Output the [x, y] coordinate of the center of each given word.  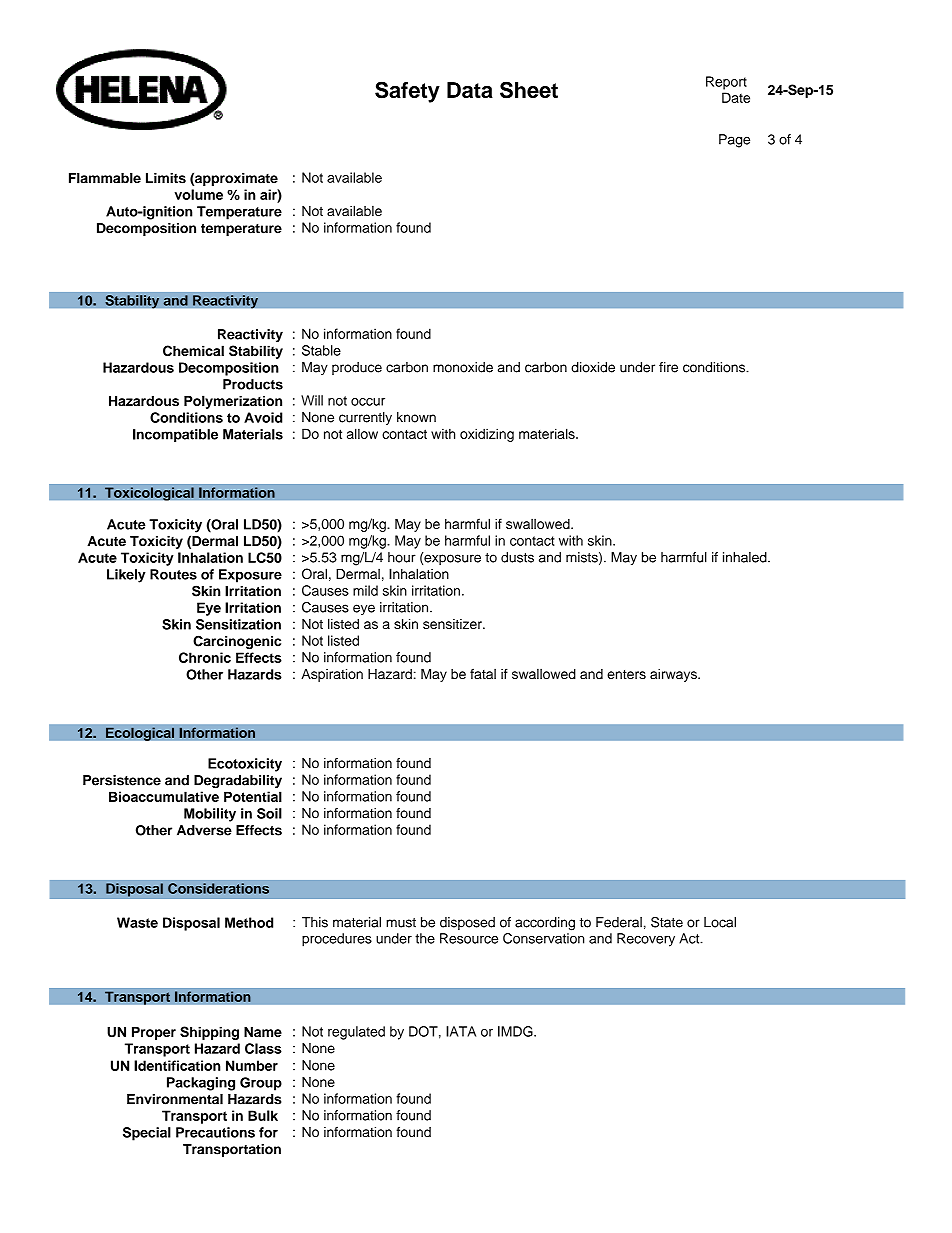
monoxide [463, 367]
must [401, 923]
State [667, 922]
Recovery [646, 940]
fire [668, 367]
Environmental [175, 1099]
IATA [461, 1031]
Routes [173, 574]
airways [674, 675]
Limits [166, 178]
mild [365, 590]
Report [726, 83]
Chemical [193, 350]
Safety [407, 92]
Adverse [204, 830]
